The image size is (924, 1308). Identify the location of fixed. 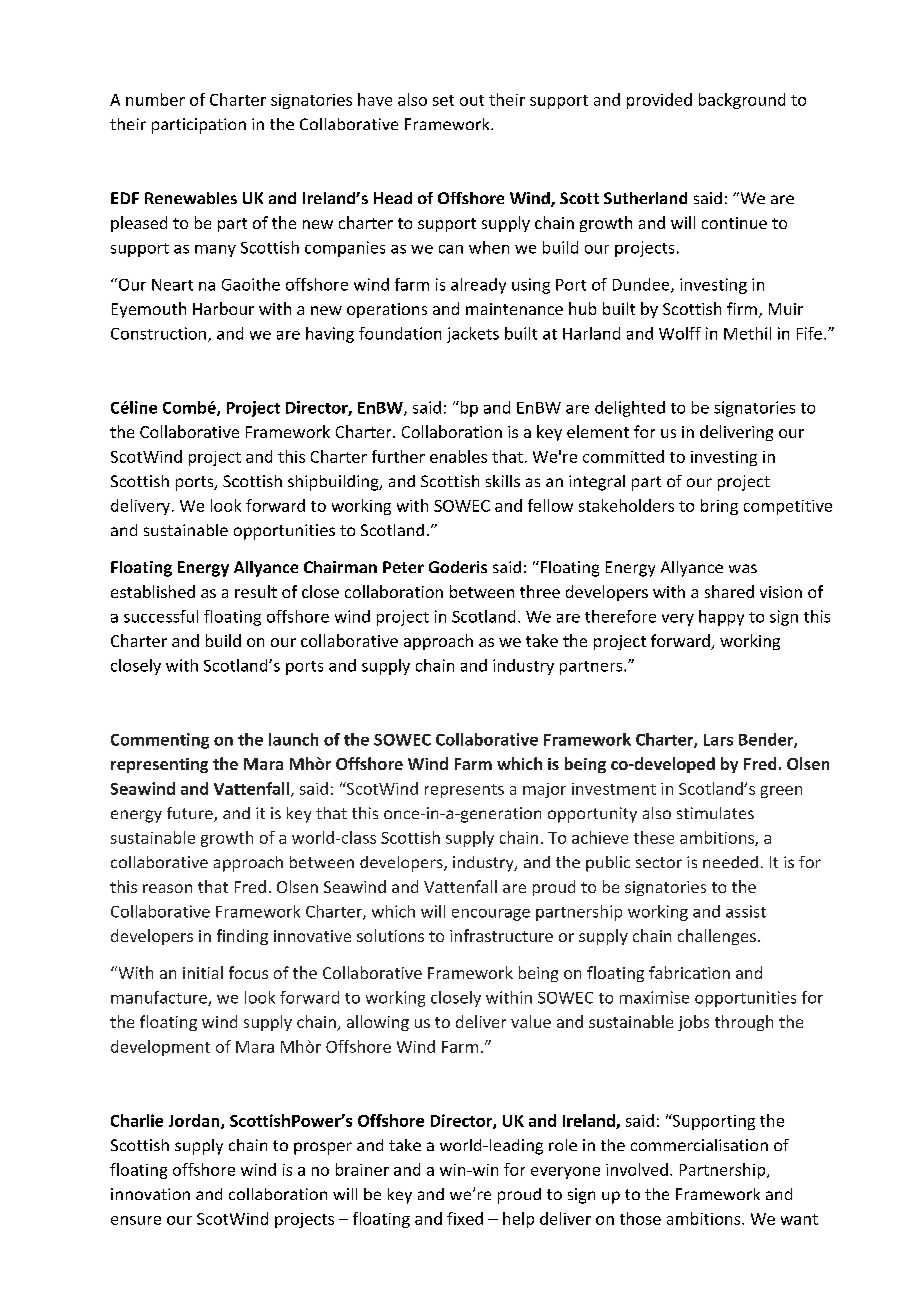
(465, 1218).
